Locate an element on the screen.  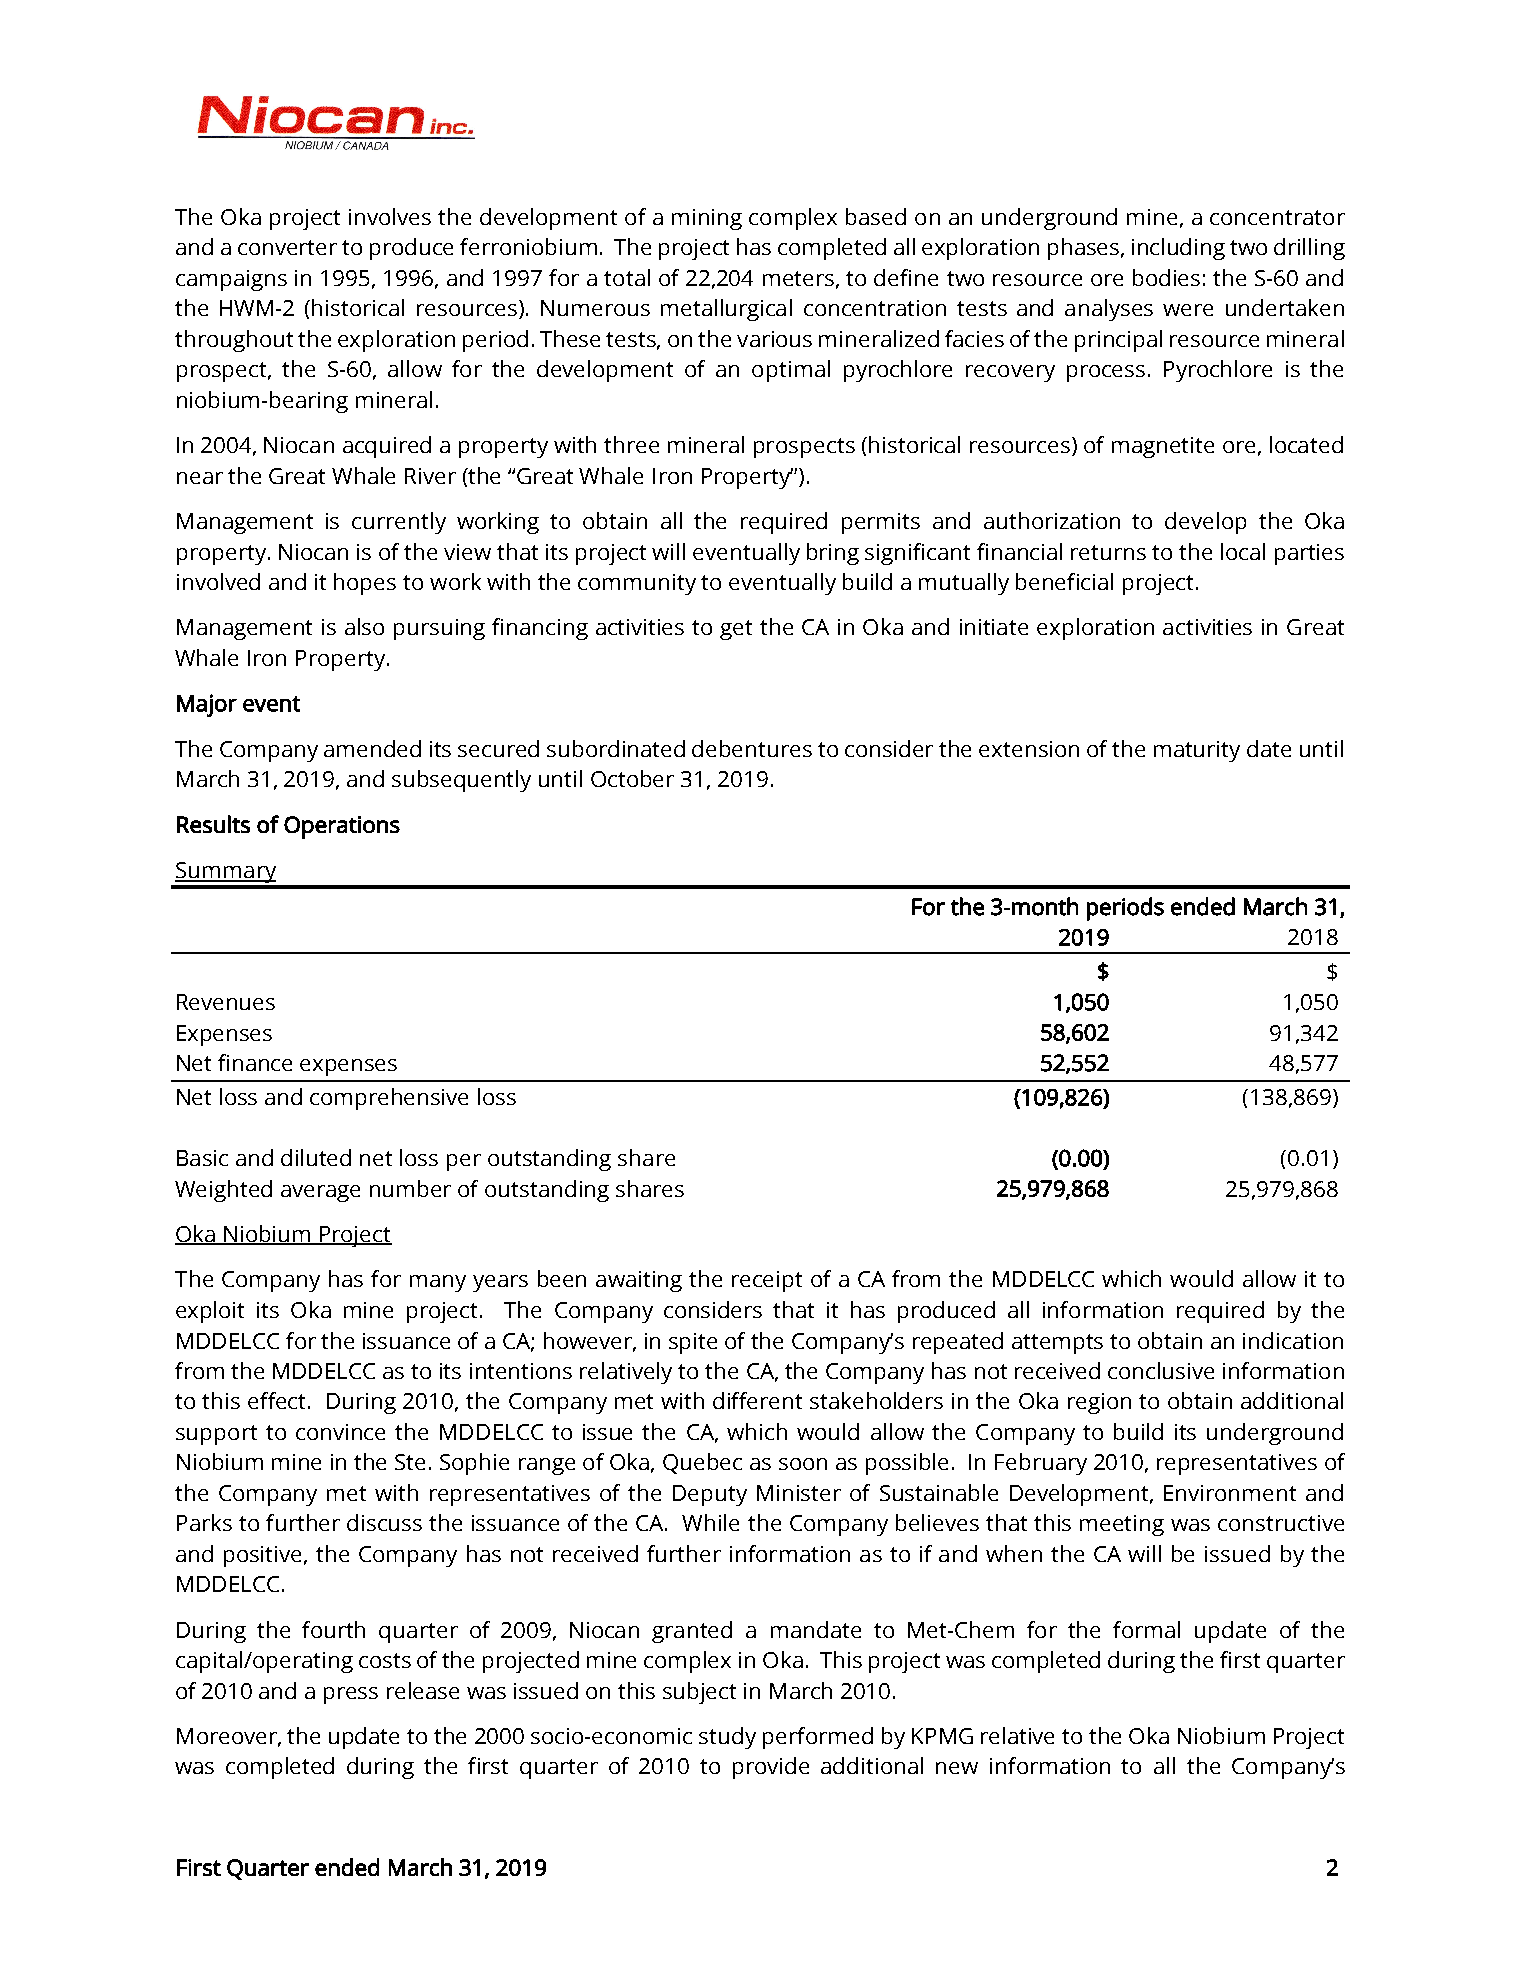
Revenues is located at coordinates (226, 1002).
